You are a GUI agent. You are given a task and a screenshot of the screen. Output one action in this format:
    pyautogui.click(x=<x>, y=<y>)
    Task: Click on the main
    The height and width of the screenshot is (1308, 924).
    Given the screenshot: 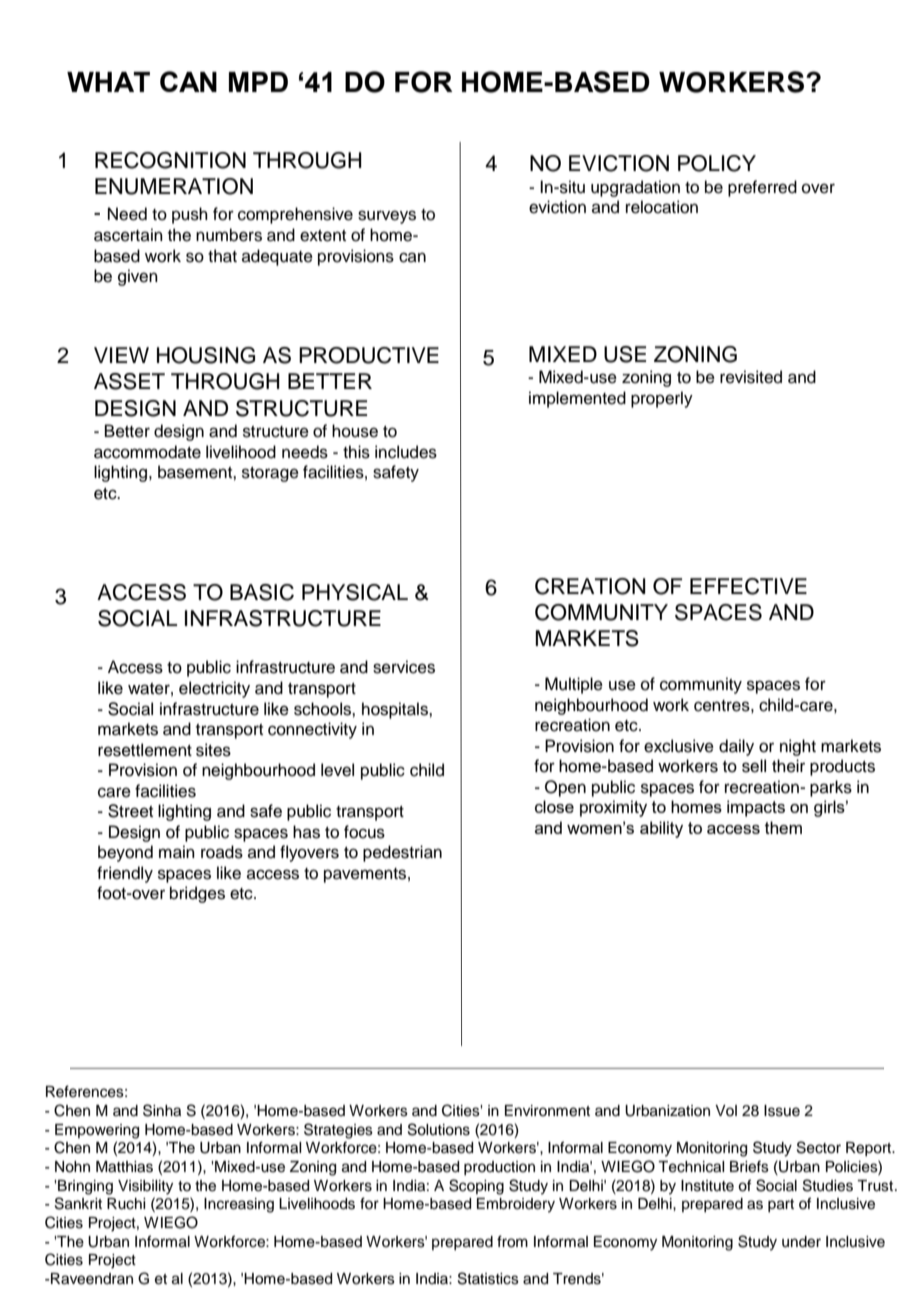 What is the action you would take?
    pyautogui.click(x=177, y=852)
